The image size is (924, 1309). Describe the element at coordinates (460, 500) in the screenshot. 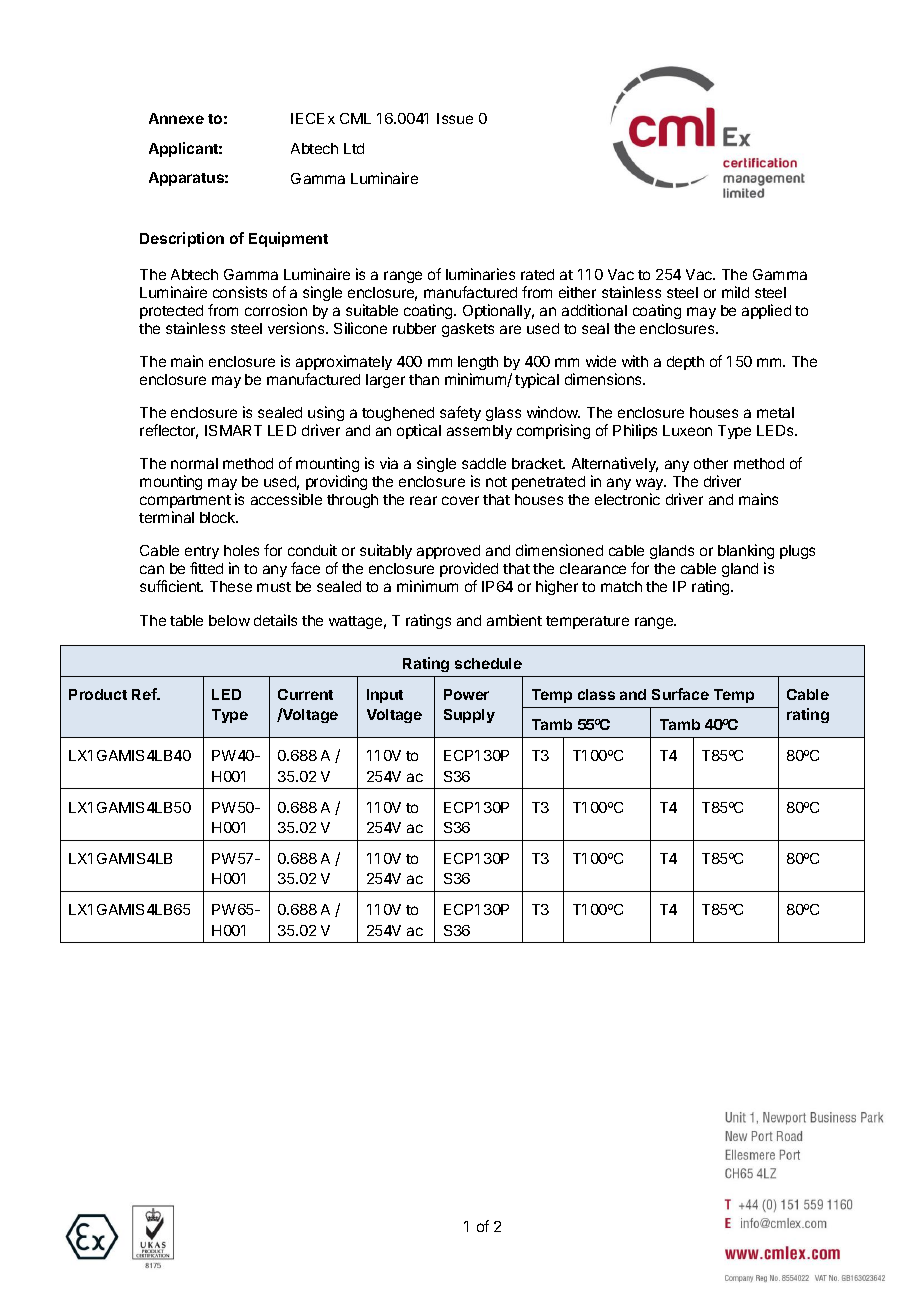

I see `cover` at that location.
